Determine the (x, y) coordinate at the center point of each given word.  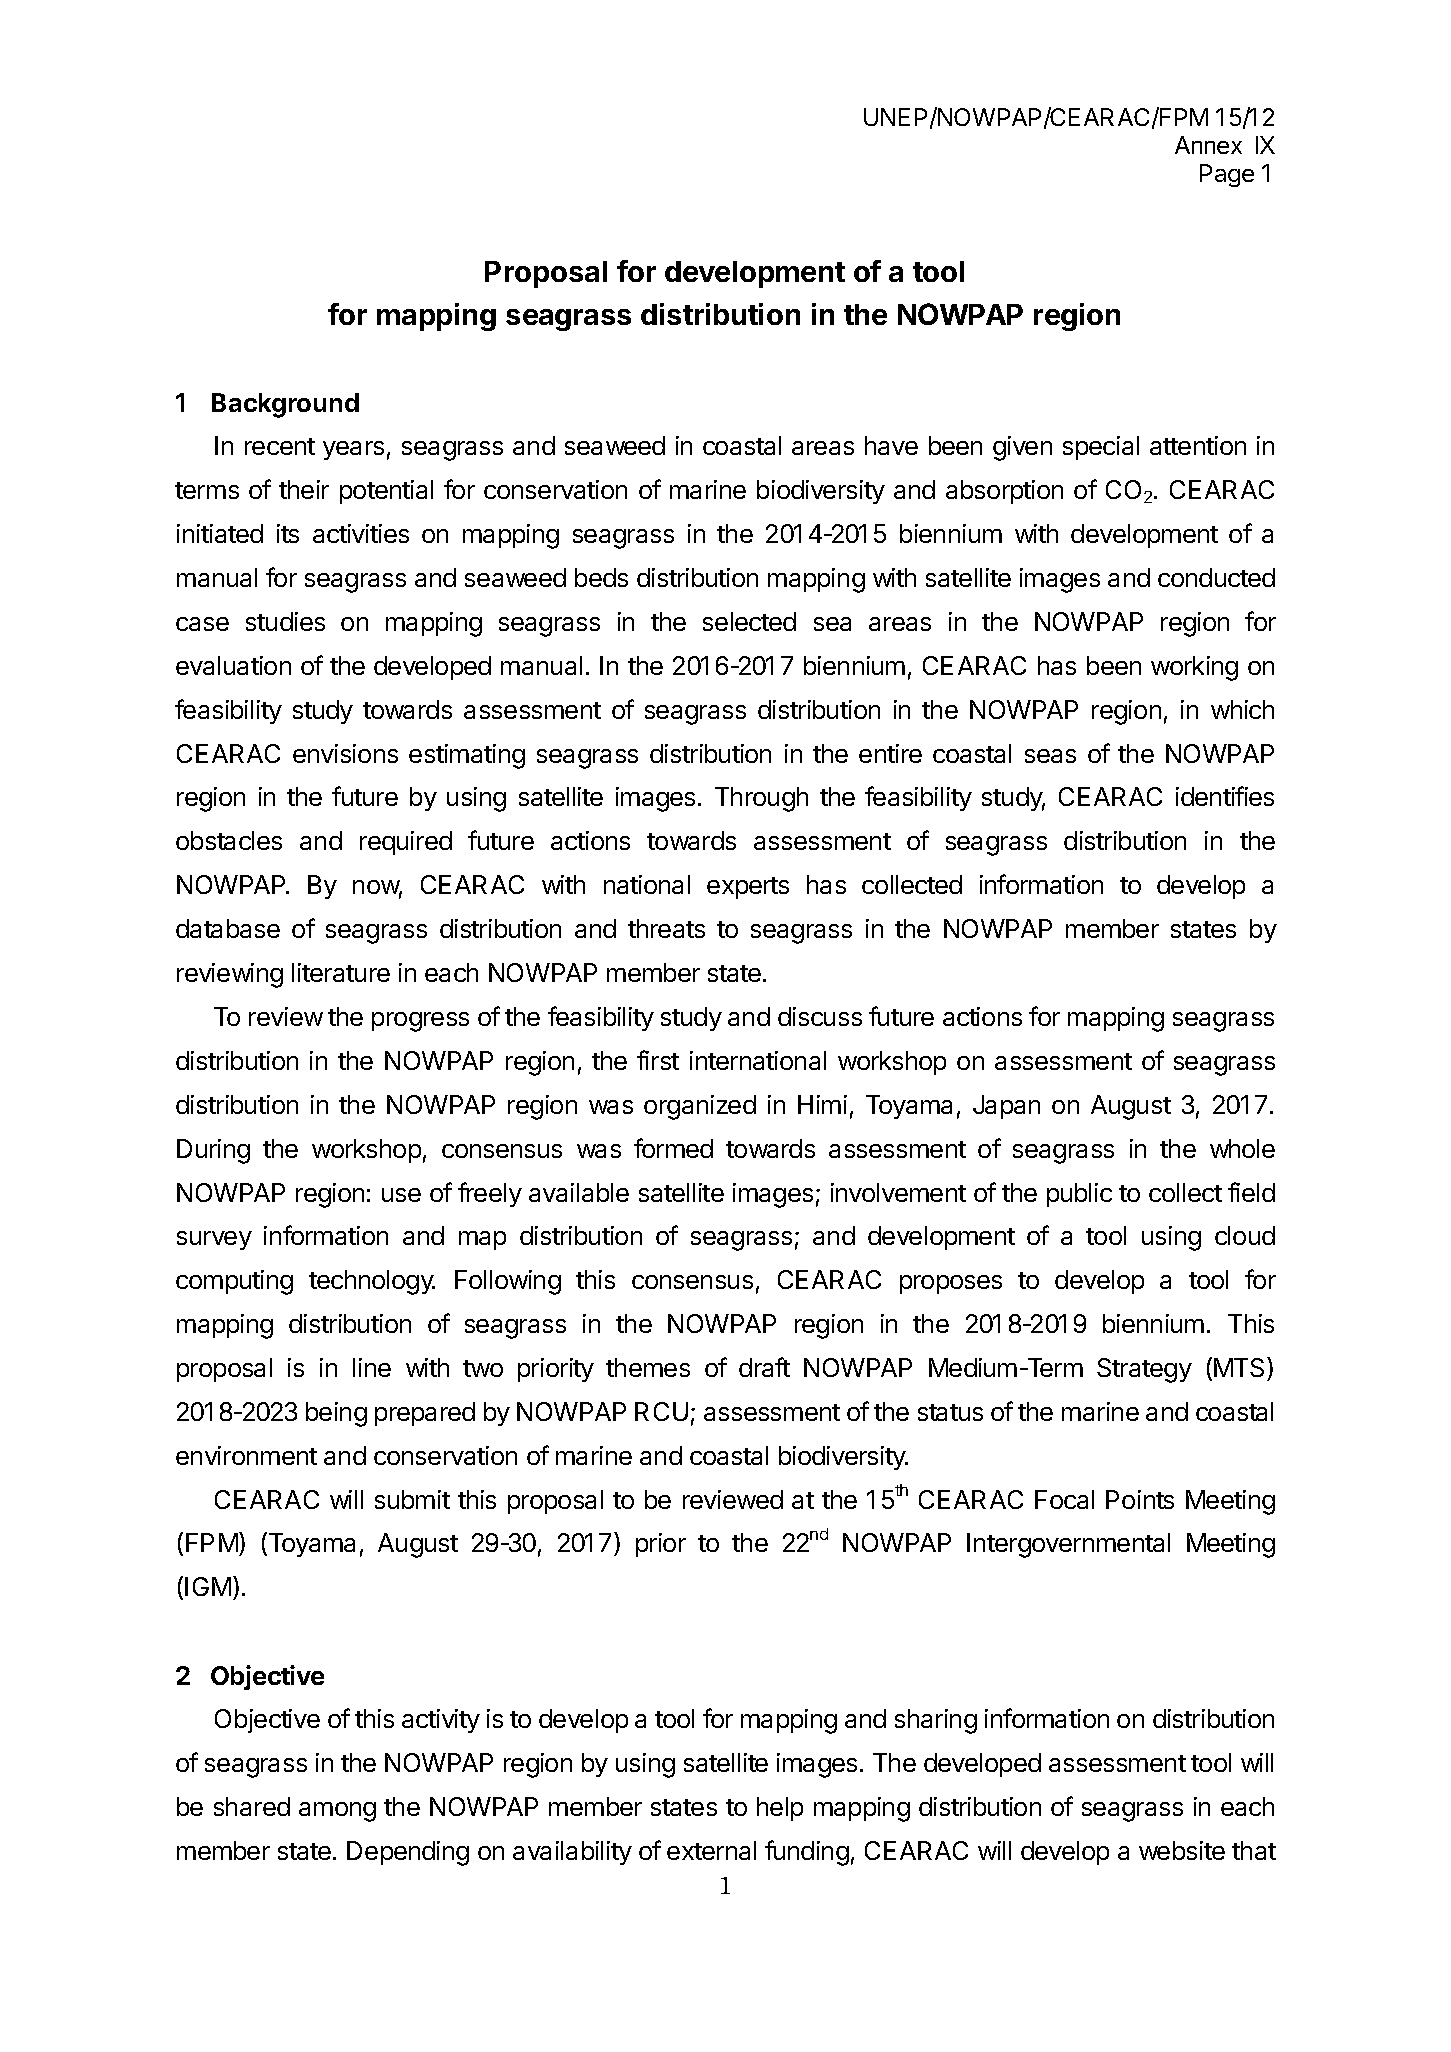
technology (372, 1282)
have (891, 445)
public (1079, 1195)
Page (1227, 175)
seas (1050, 756)
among (337, 1812)
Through (761, 799)
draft (764, 1367)
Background (285, 405)
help (780, 1809)
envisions (345, 753)
